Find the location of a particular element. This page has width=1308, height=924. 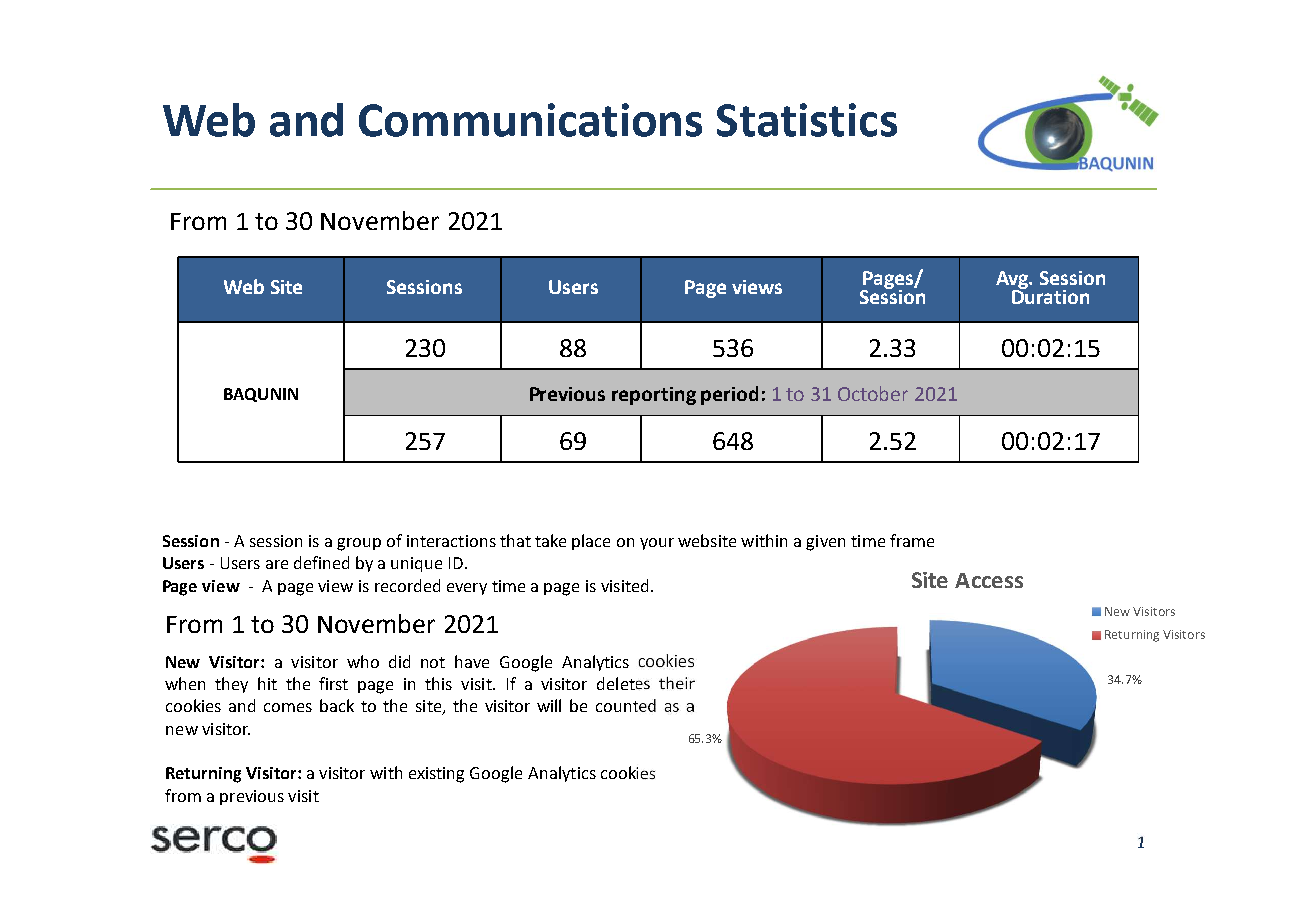

Avg is located at coordinates (1013, 281).
